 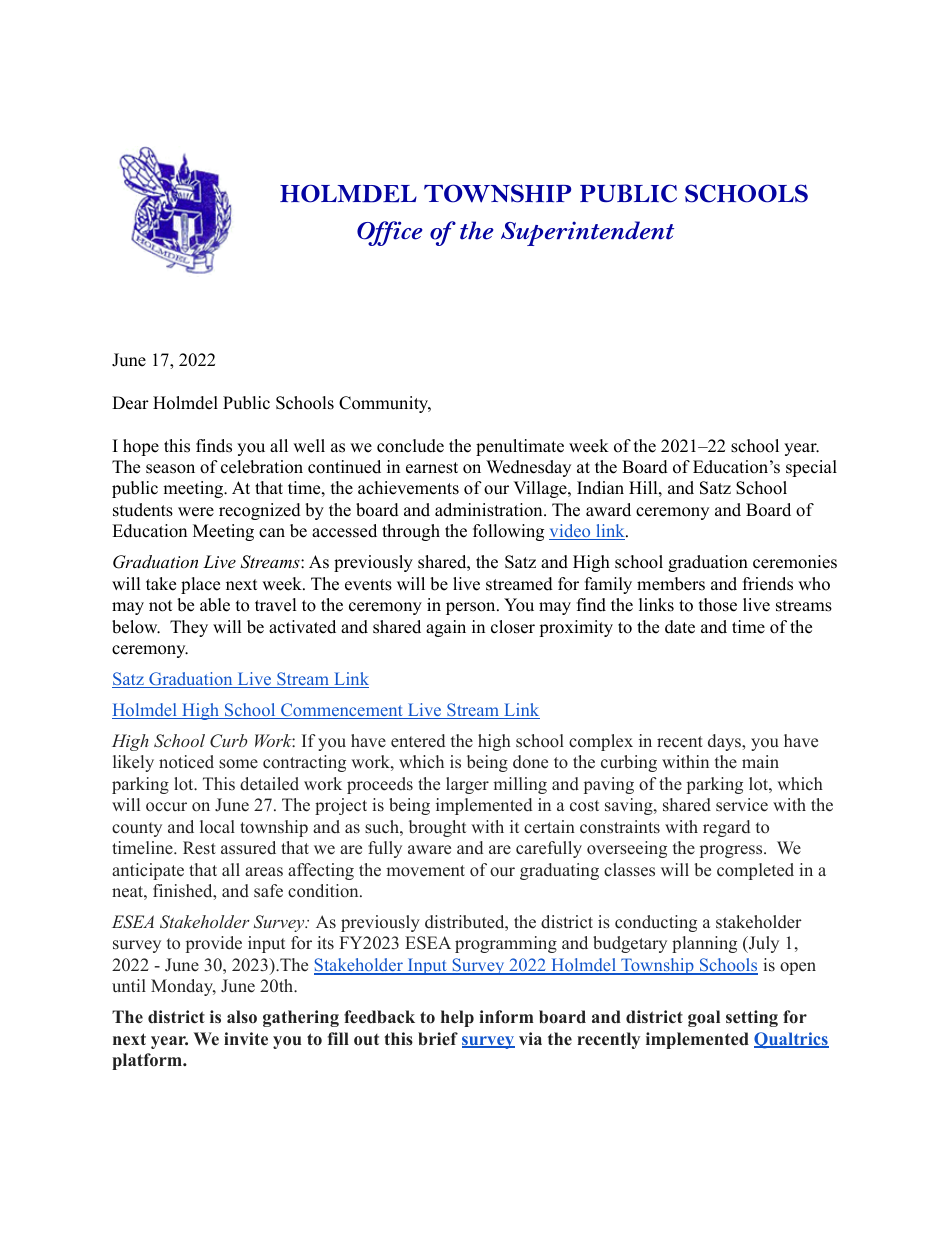 What do you see at coordinates (246, 1039) in the screenshot?
I see `invite` at bounding box center [246, 1039].
